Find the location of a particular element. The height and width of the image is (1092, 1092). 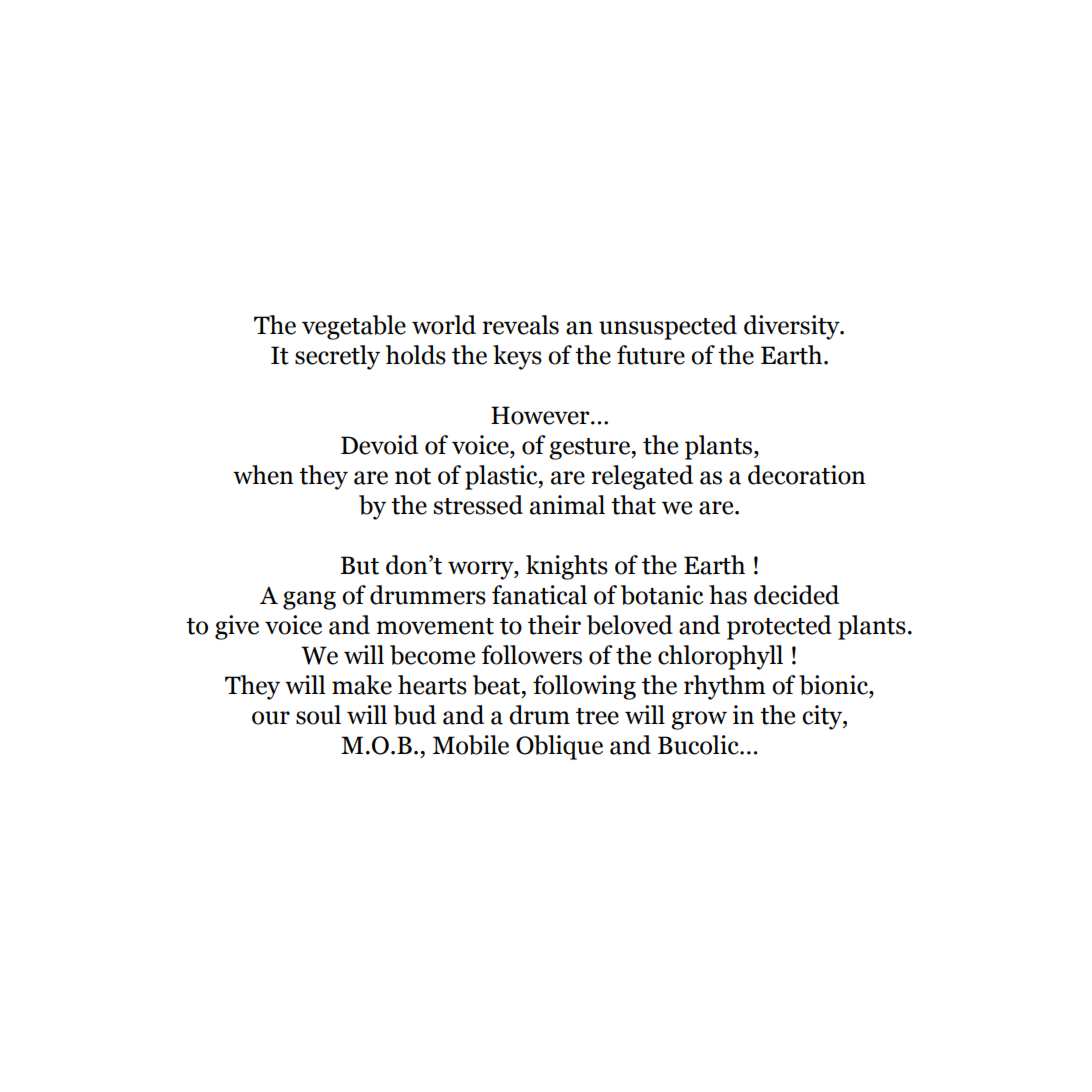

decoration is located at coordinates (807, 475).
